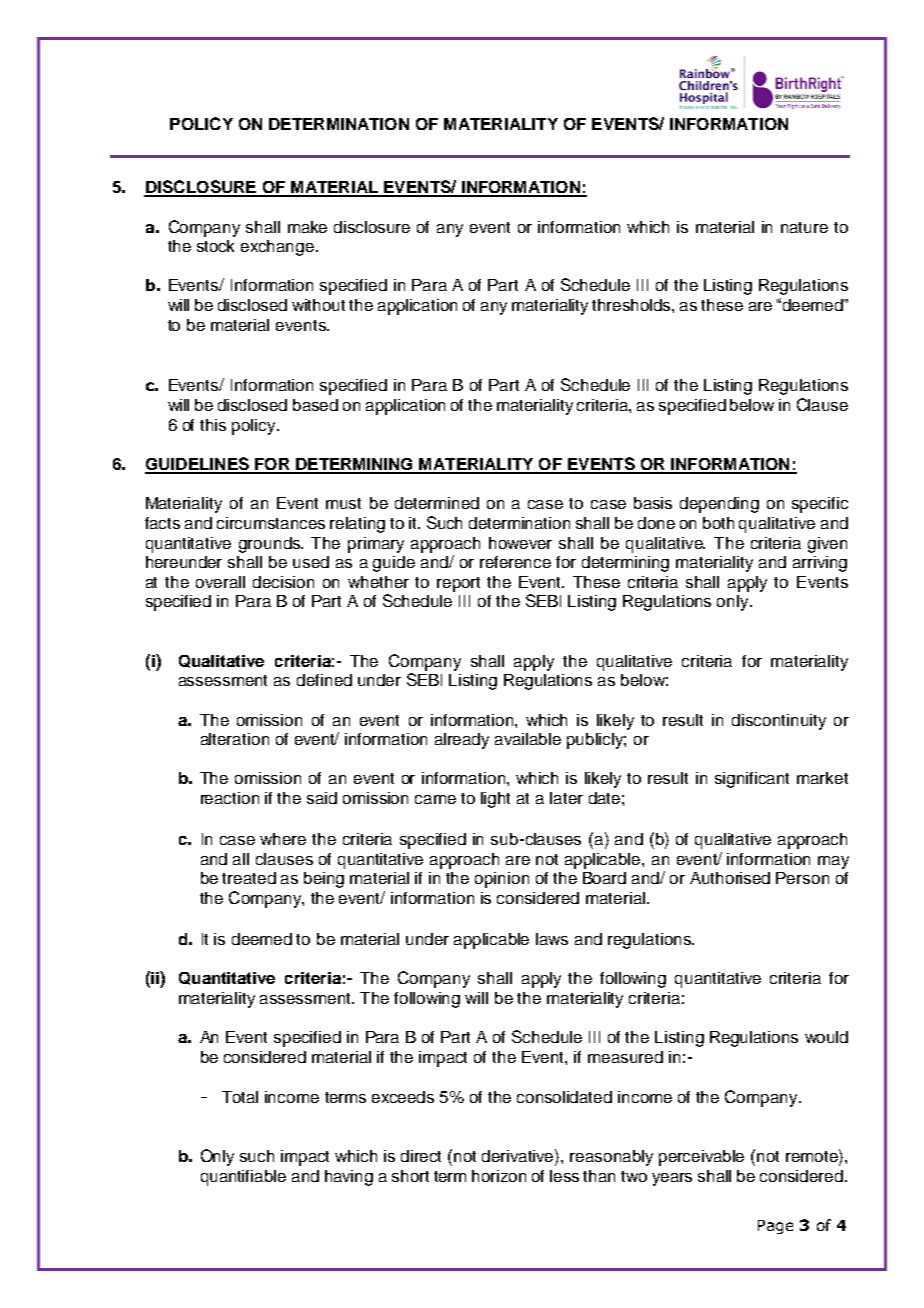 The image size is (924, 1308). I want to click on Authorised, so click(730, 878).
